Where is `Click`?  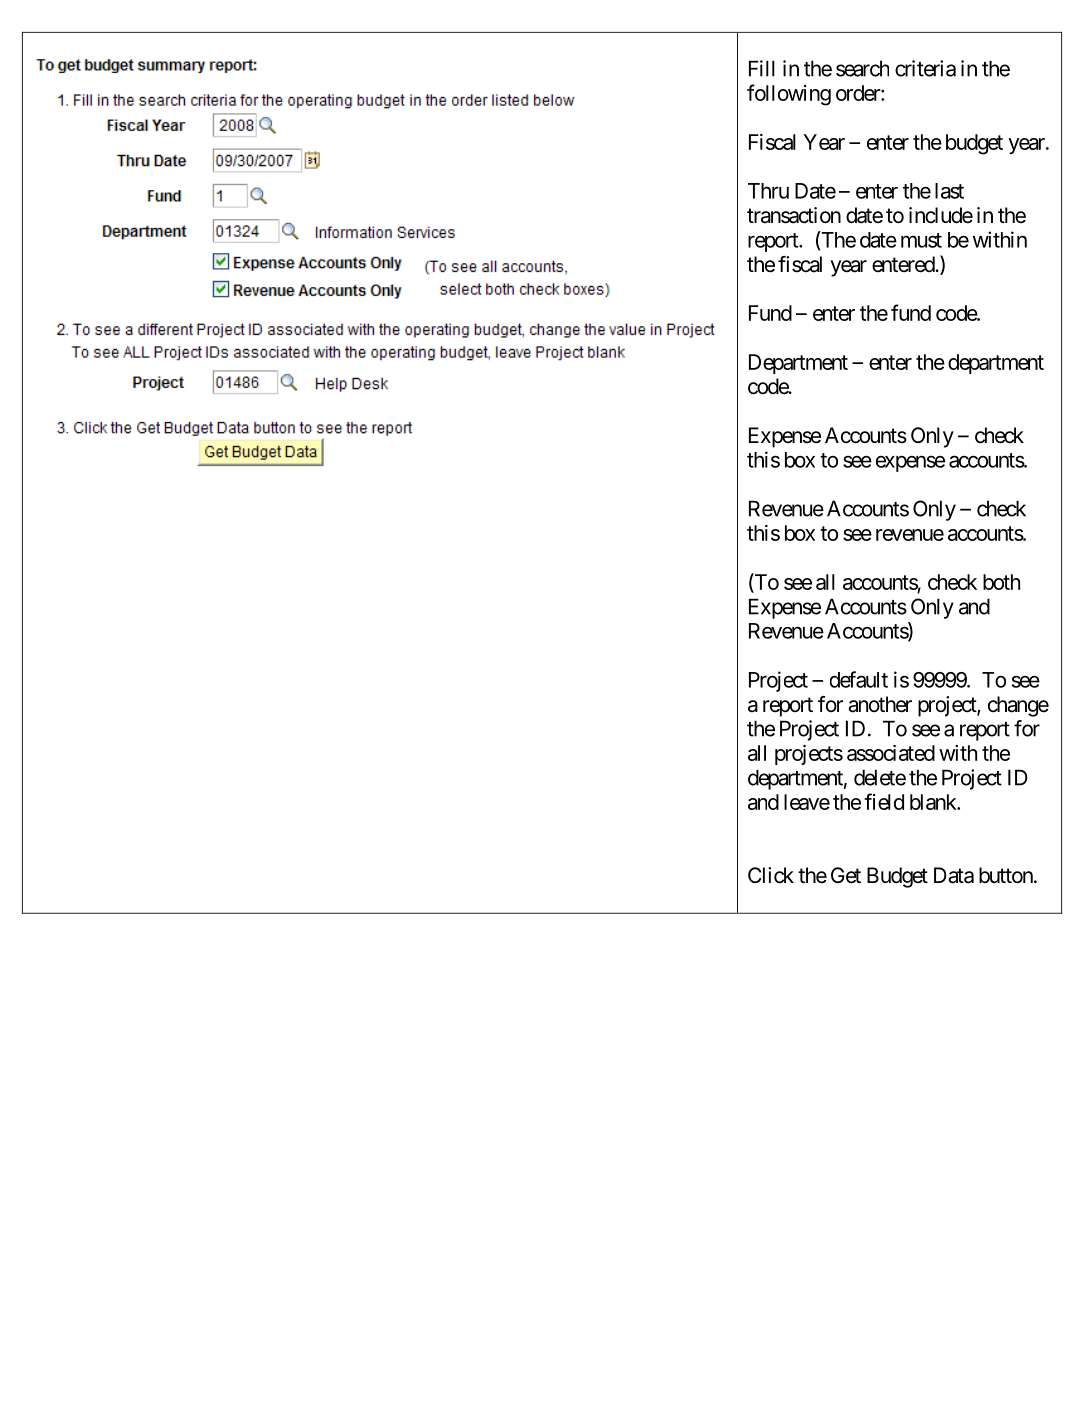
Click is located at coordinates (771, 875).
